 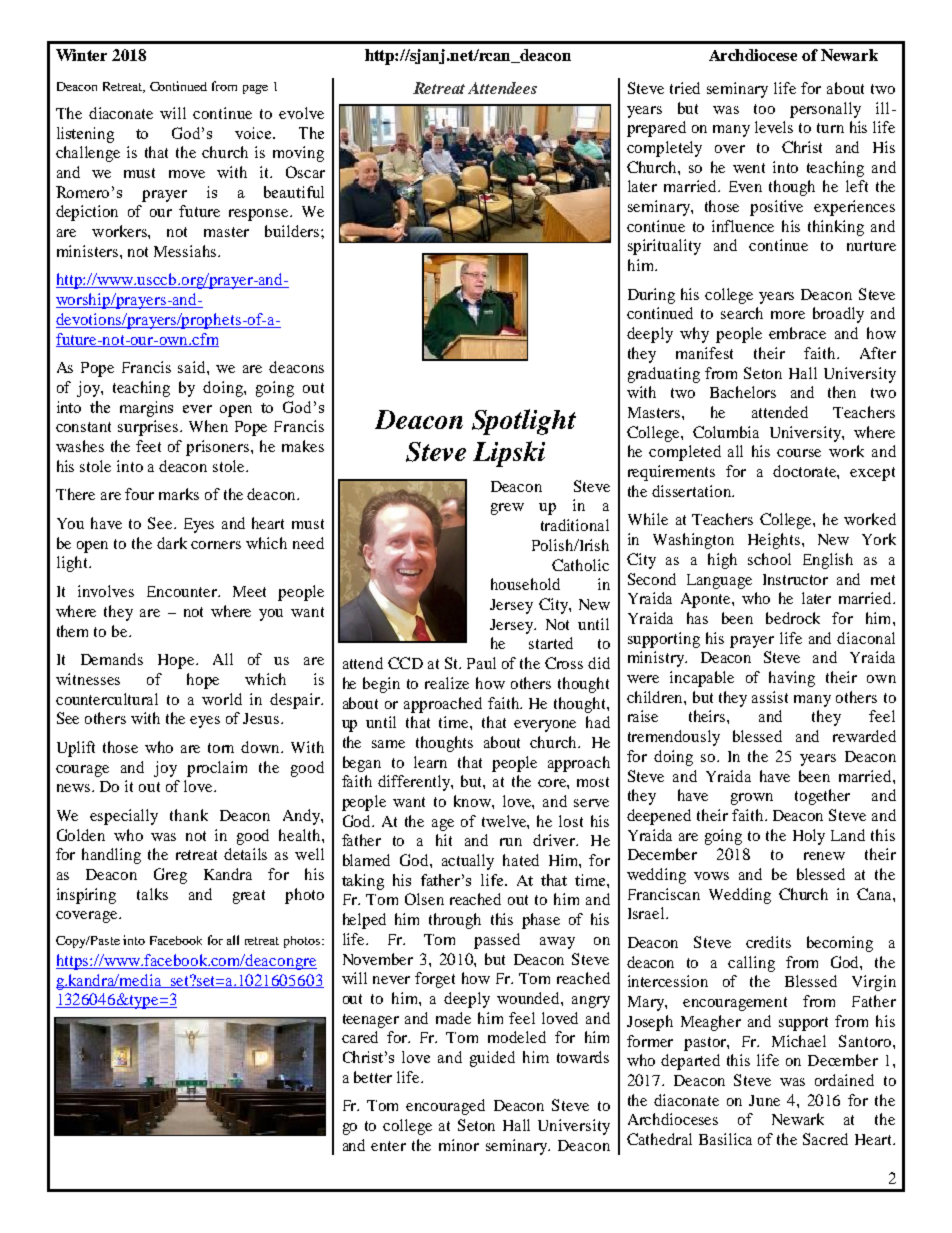 I want to click on course, so click(x=799, y=453).
